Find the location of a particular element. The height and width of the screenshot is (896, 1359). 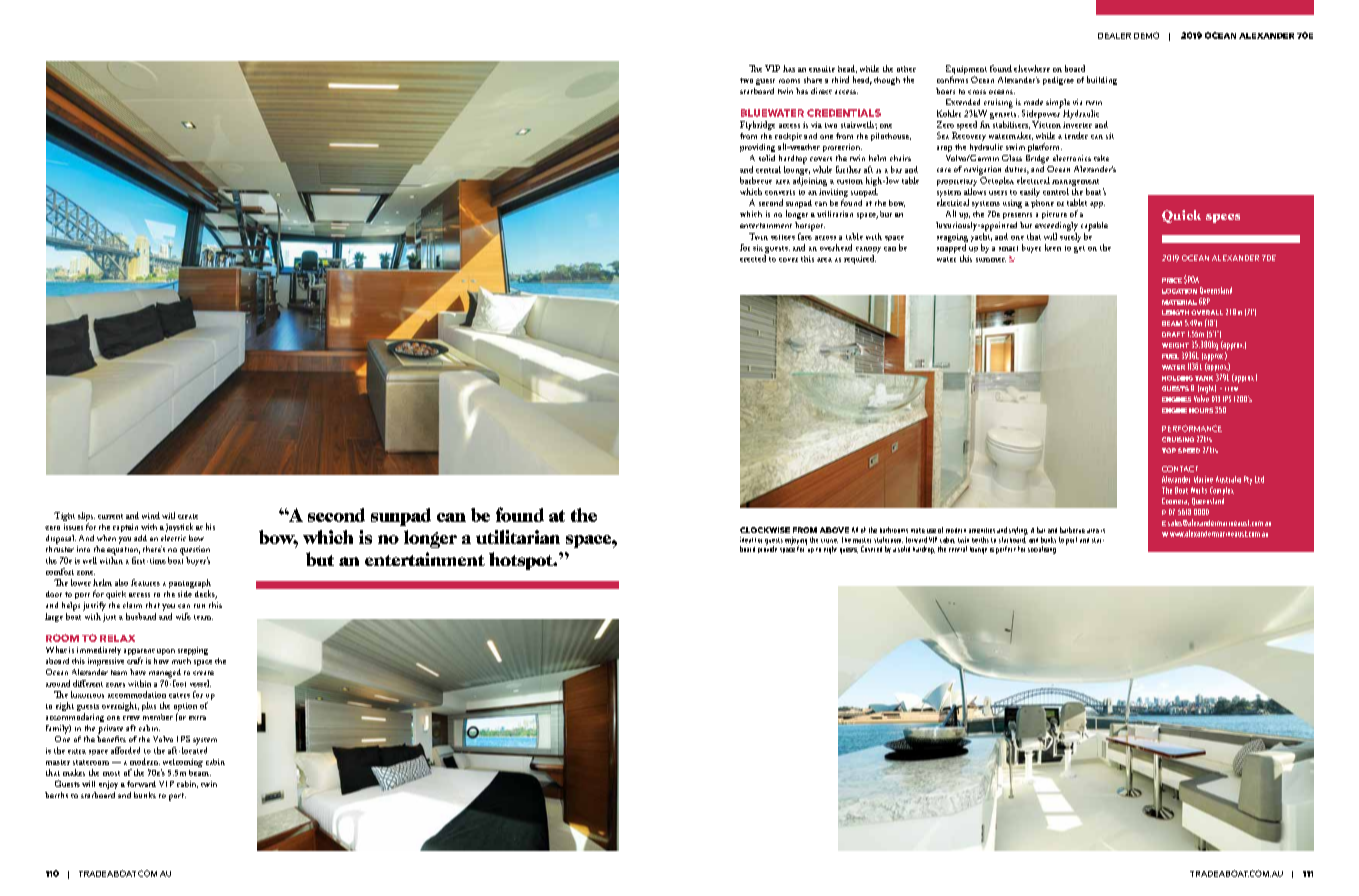

six is located at coordinates (758, 248).
